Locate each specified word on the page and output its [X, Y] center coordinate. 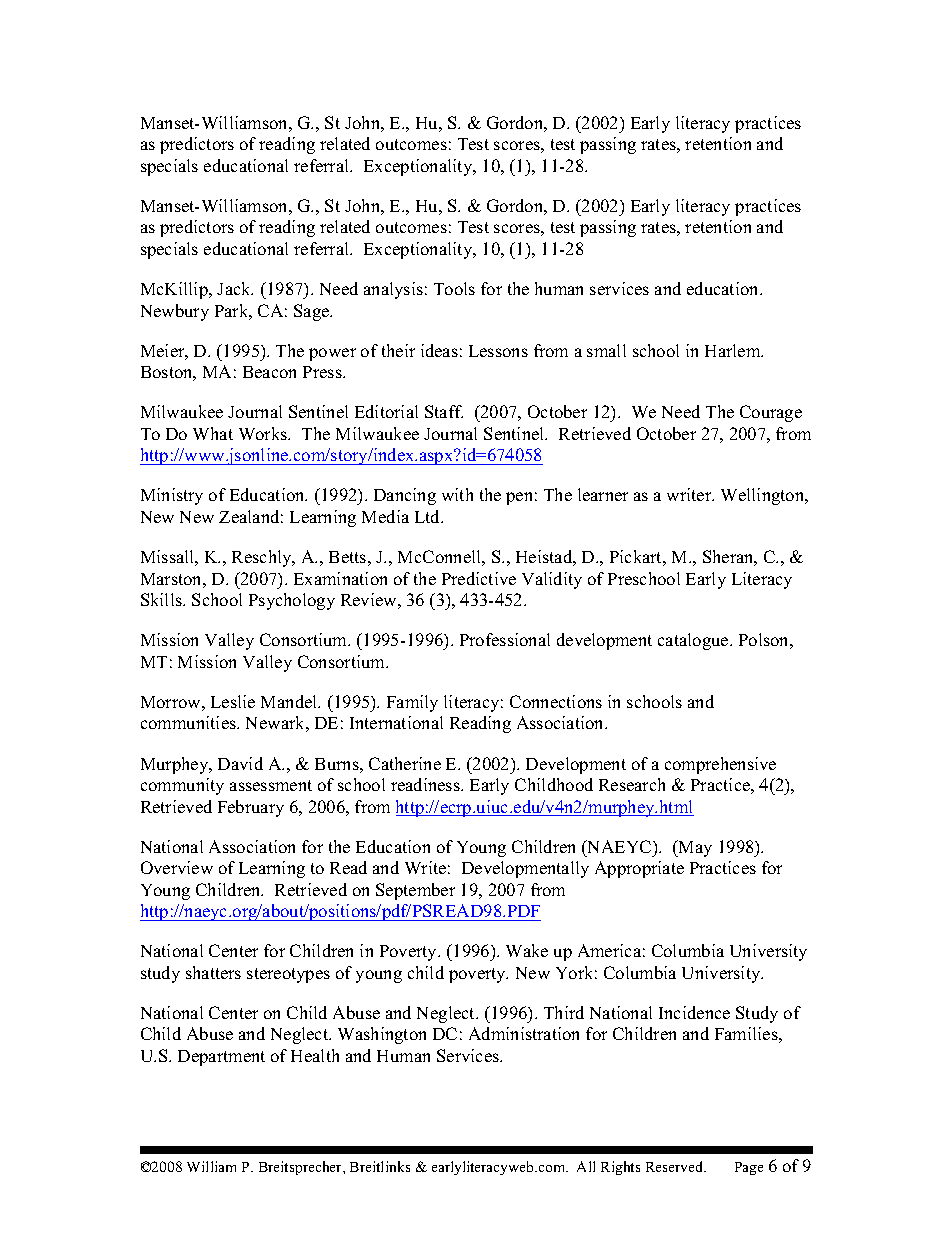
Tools [454, 288]
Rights [620, 1168]
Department [221, 1058]
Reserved [676, 1166]
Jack [235, 288]
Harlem [734, 350]
